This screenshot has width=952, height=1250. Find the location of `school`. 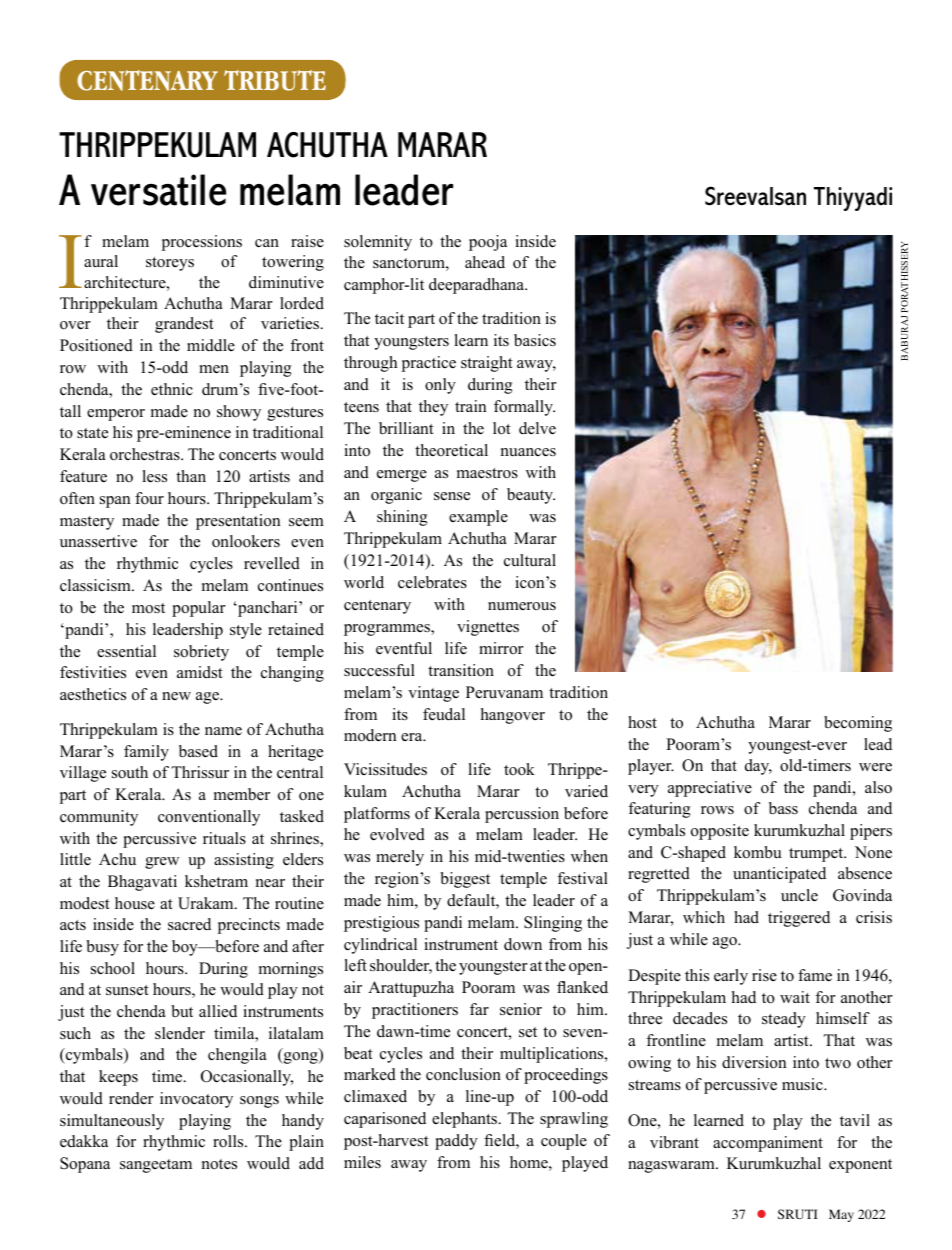

school is located at coordinates (113, 968).
